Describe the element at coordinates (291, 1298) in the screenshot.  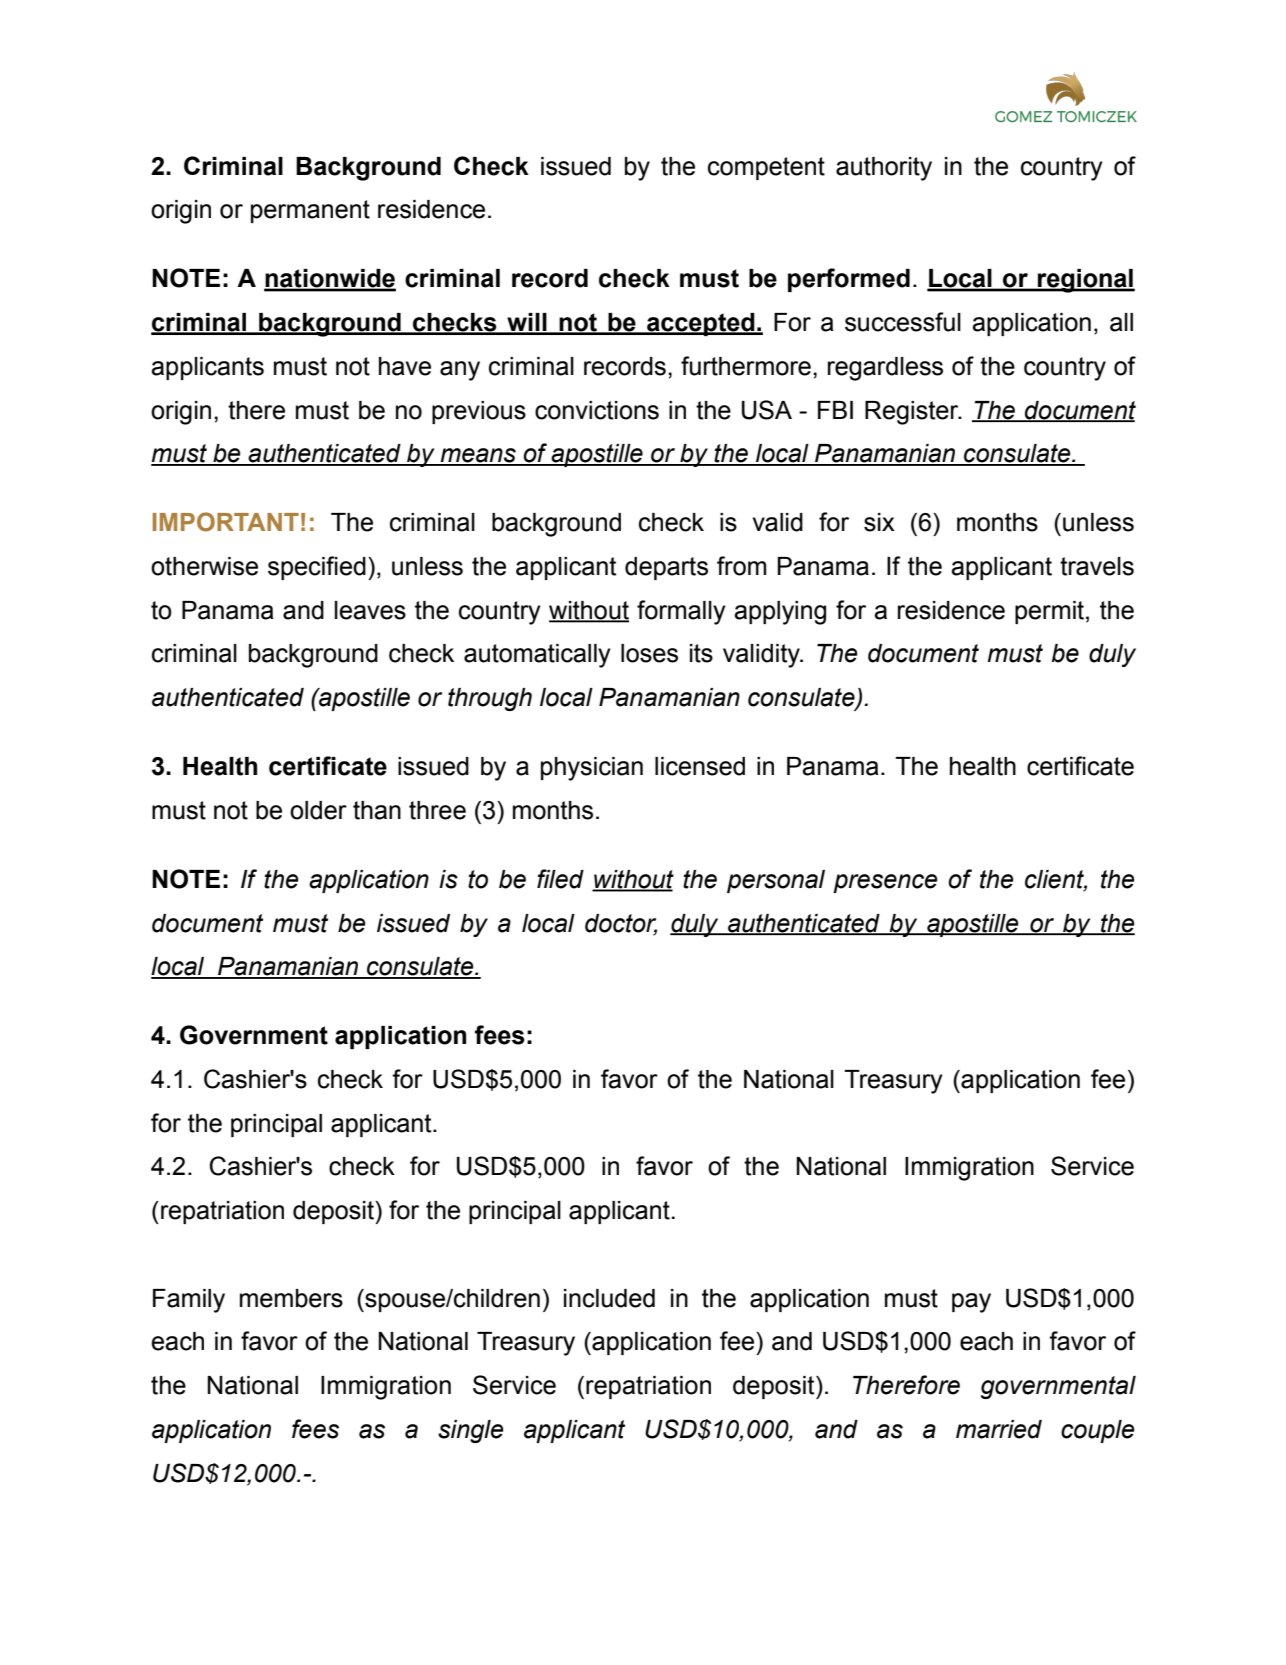
I see `members` at that location.
